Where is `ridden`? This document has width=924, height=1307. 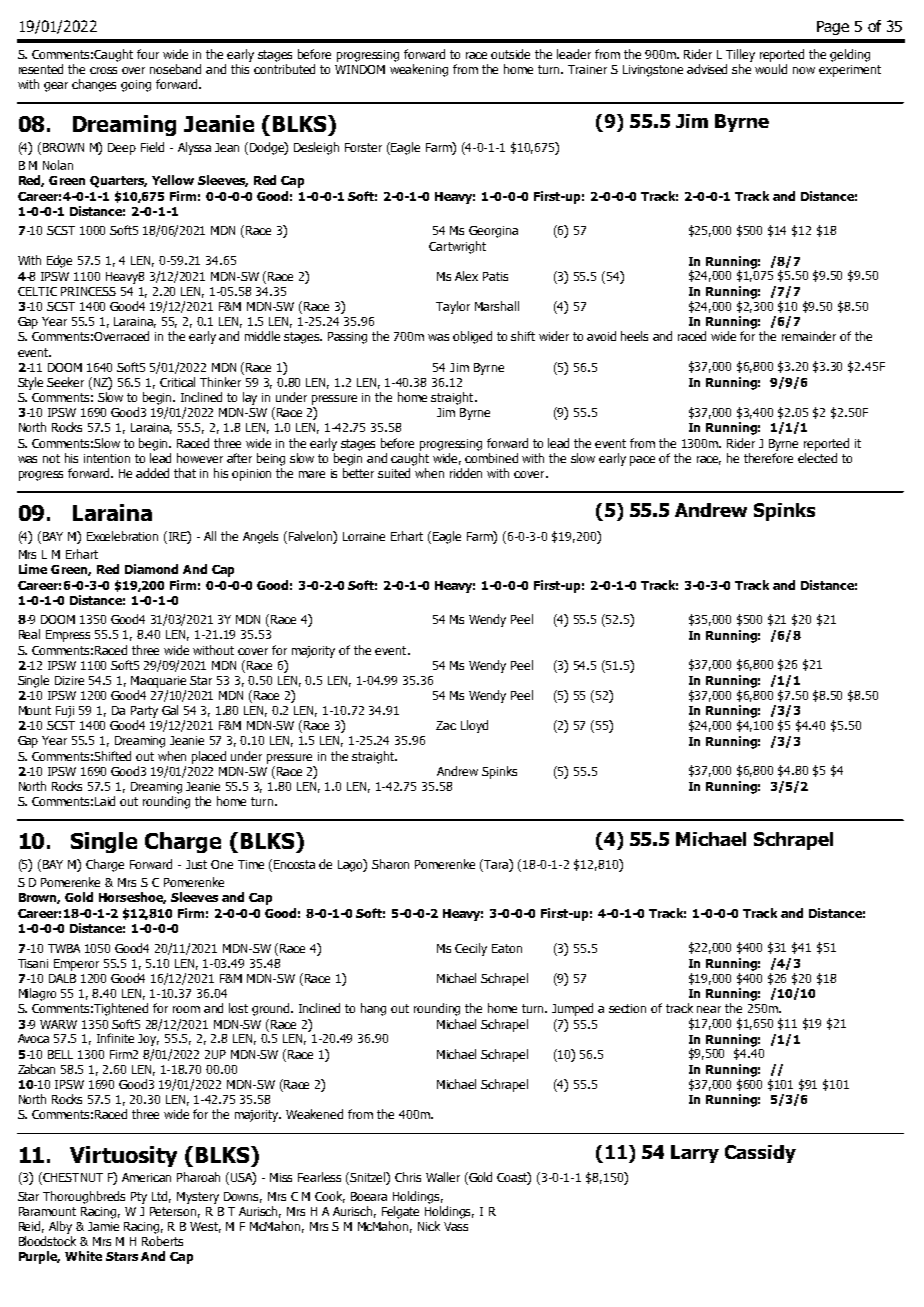 ridden is located at coordinates (466, 473).
